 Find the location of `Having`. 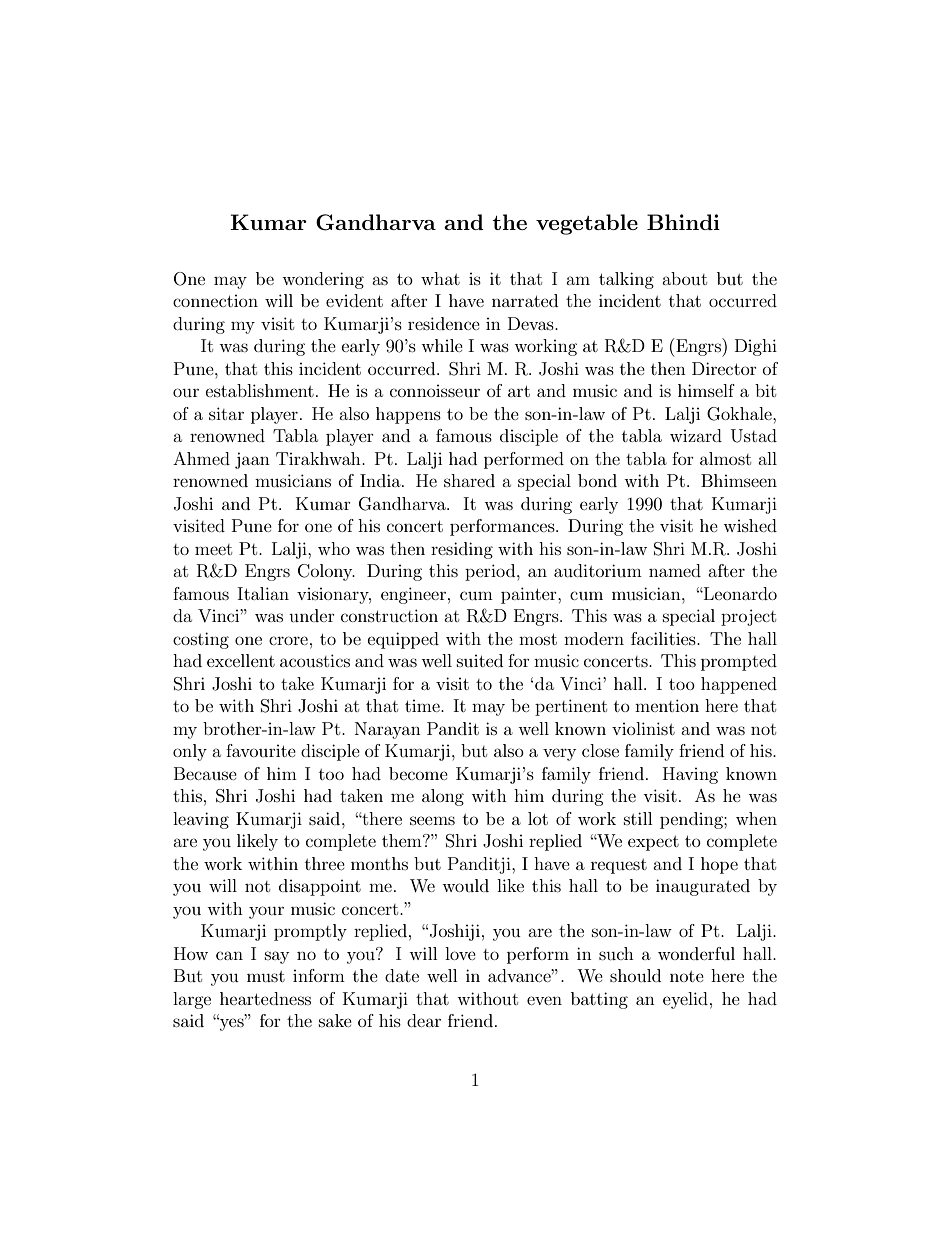

Having is located at coordinates (690, 775).
